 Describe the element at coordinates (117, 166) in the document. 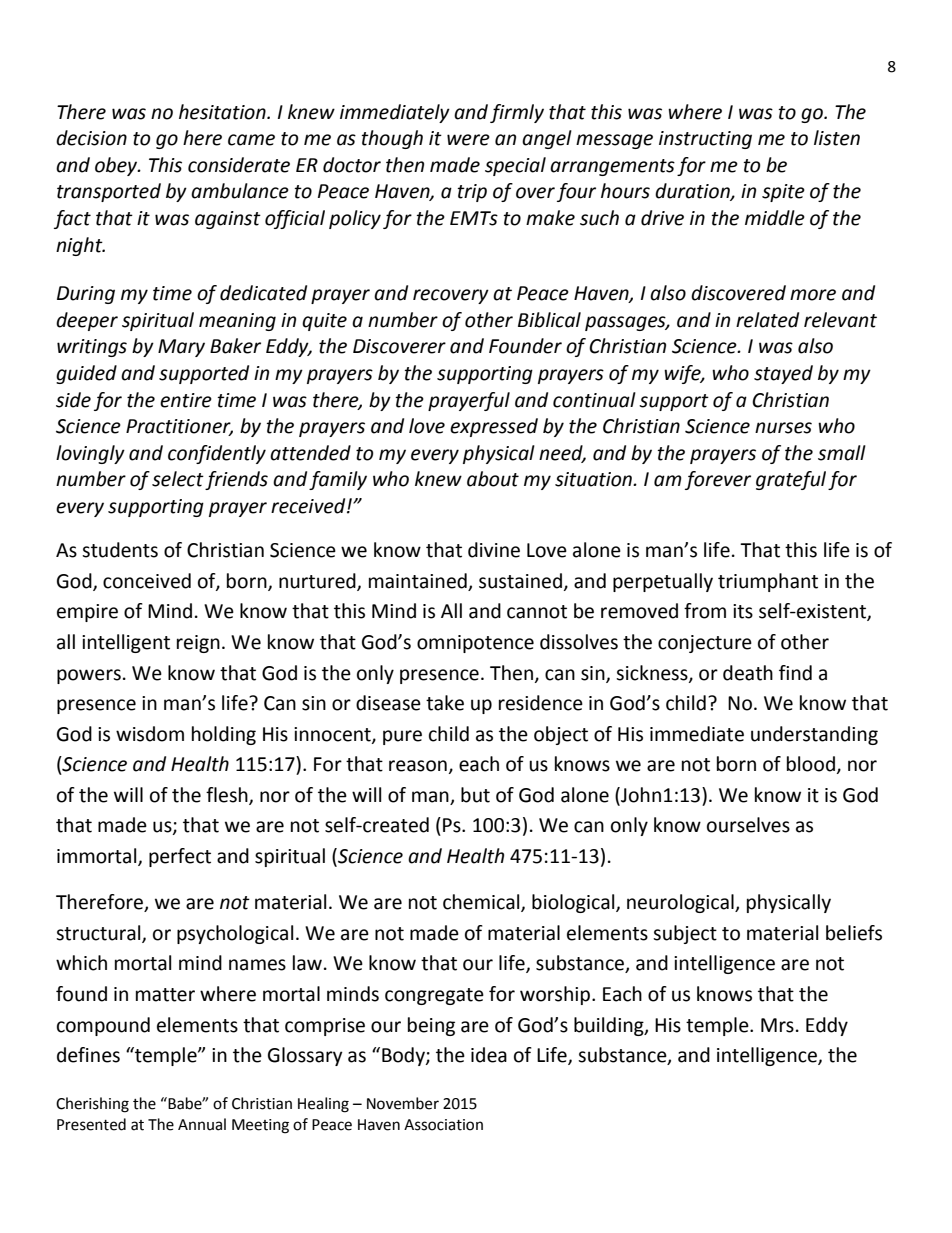

I see `obey` at that location.
